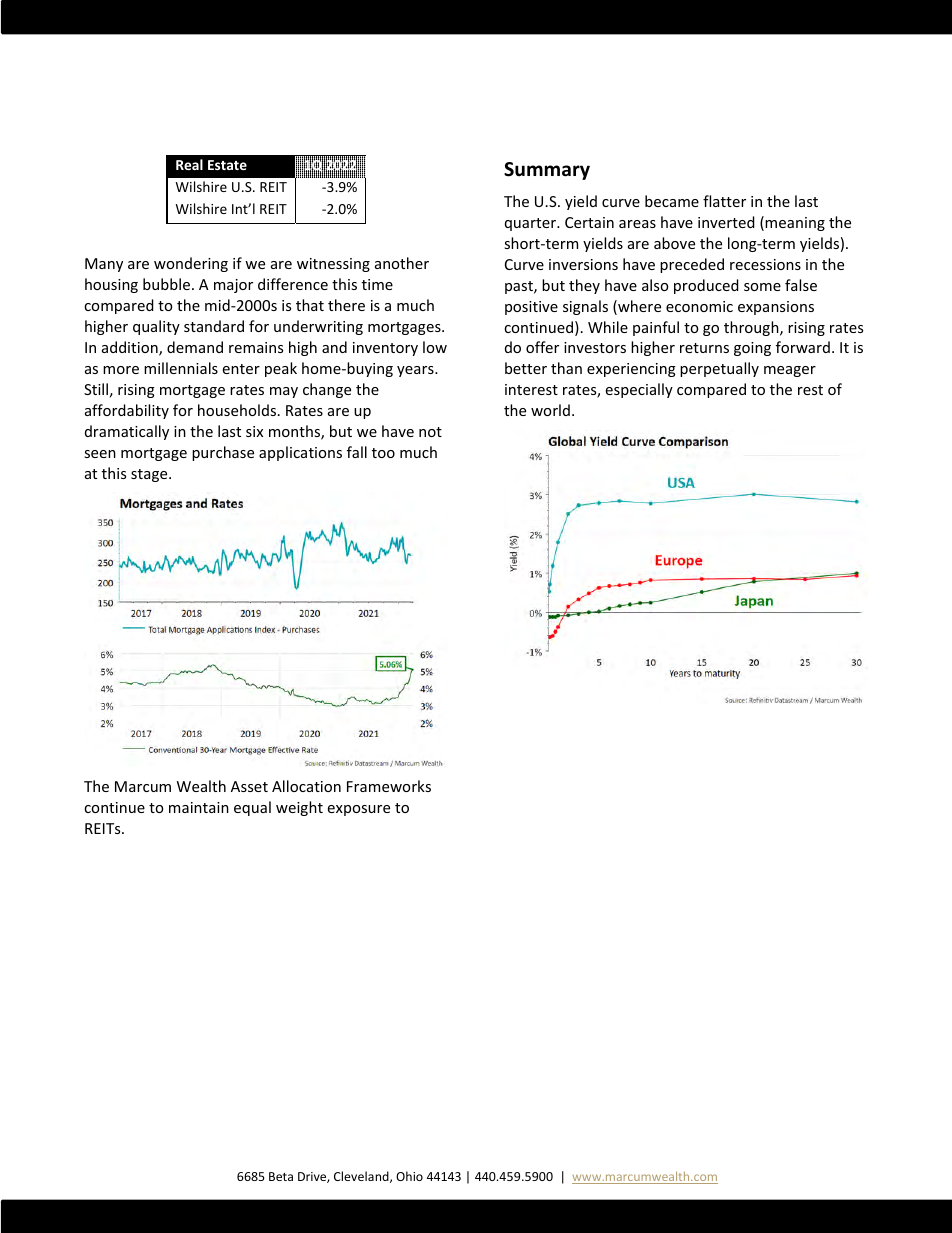 This screenshot has height=1233, width=952. Describe the element at coordinates (189, 164) in the screenshot. I see `Real` at that location.
